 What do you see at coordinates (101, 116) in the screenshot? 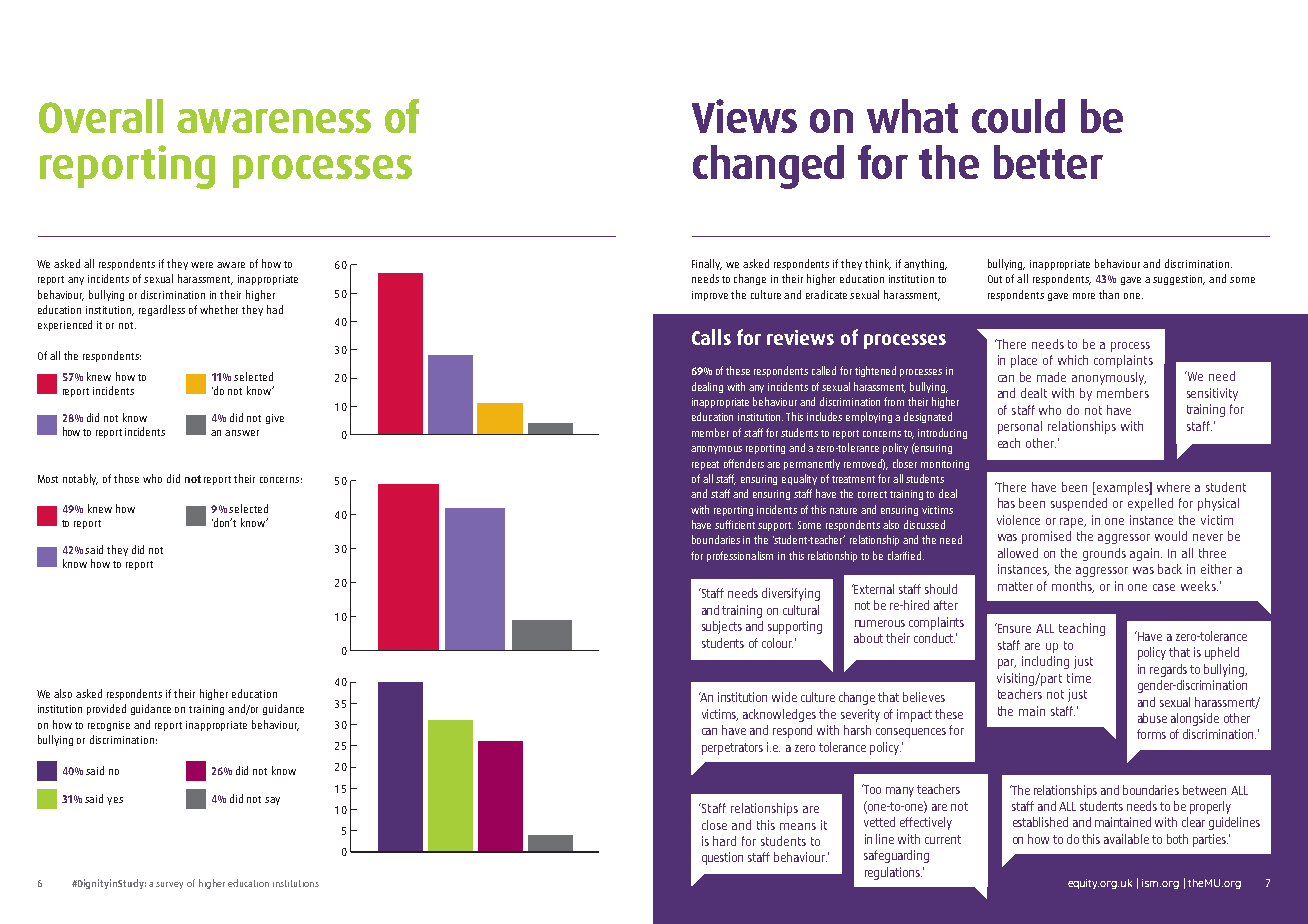
I see `Overall` at bounding box center [101, 116].
